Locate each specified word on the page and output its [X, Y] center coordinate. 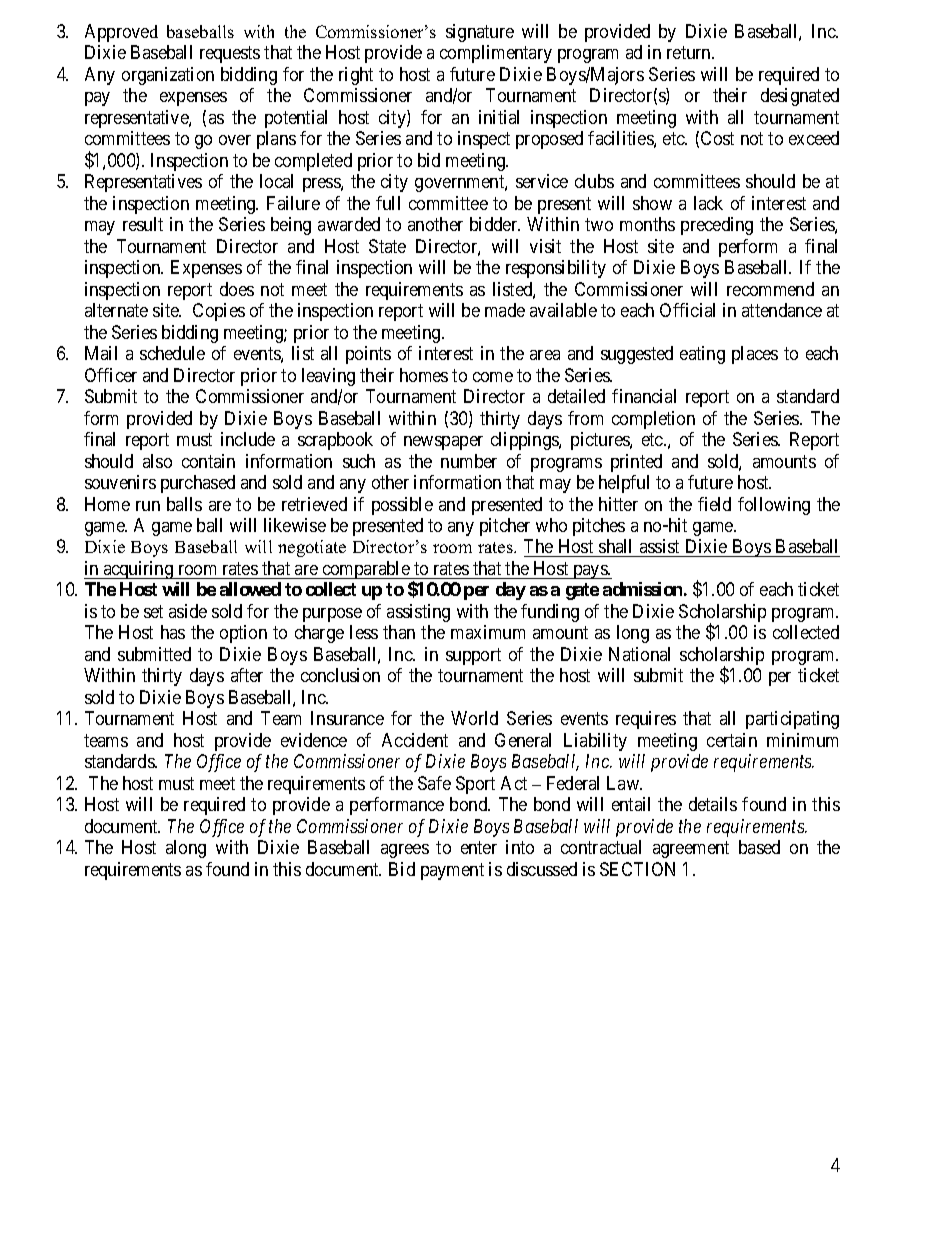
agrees [405, 851]
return [690, 52]
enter [479, 848]
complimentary [496, 54]
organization [168, 76]
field [714, 504]
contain [208, 461]
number [469, 461]
